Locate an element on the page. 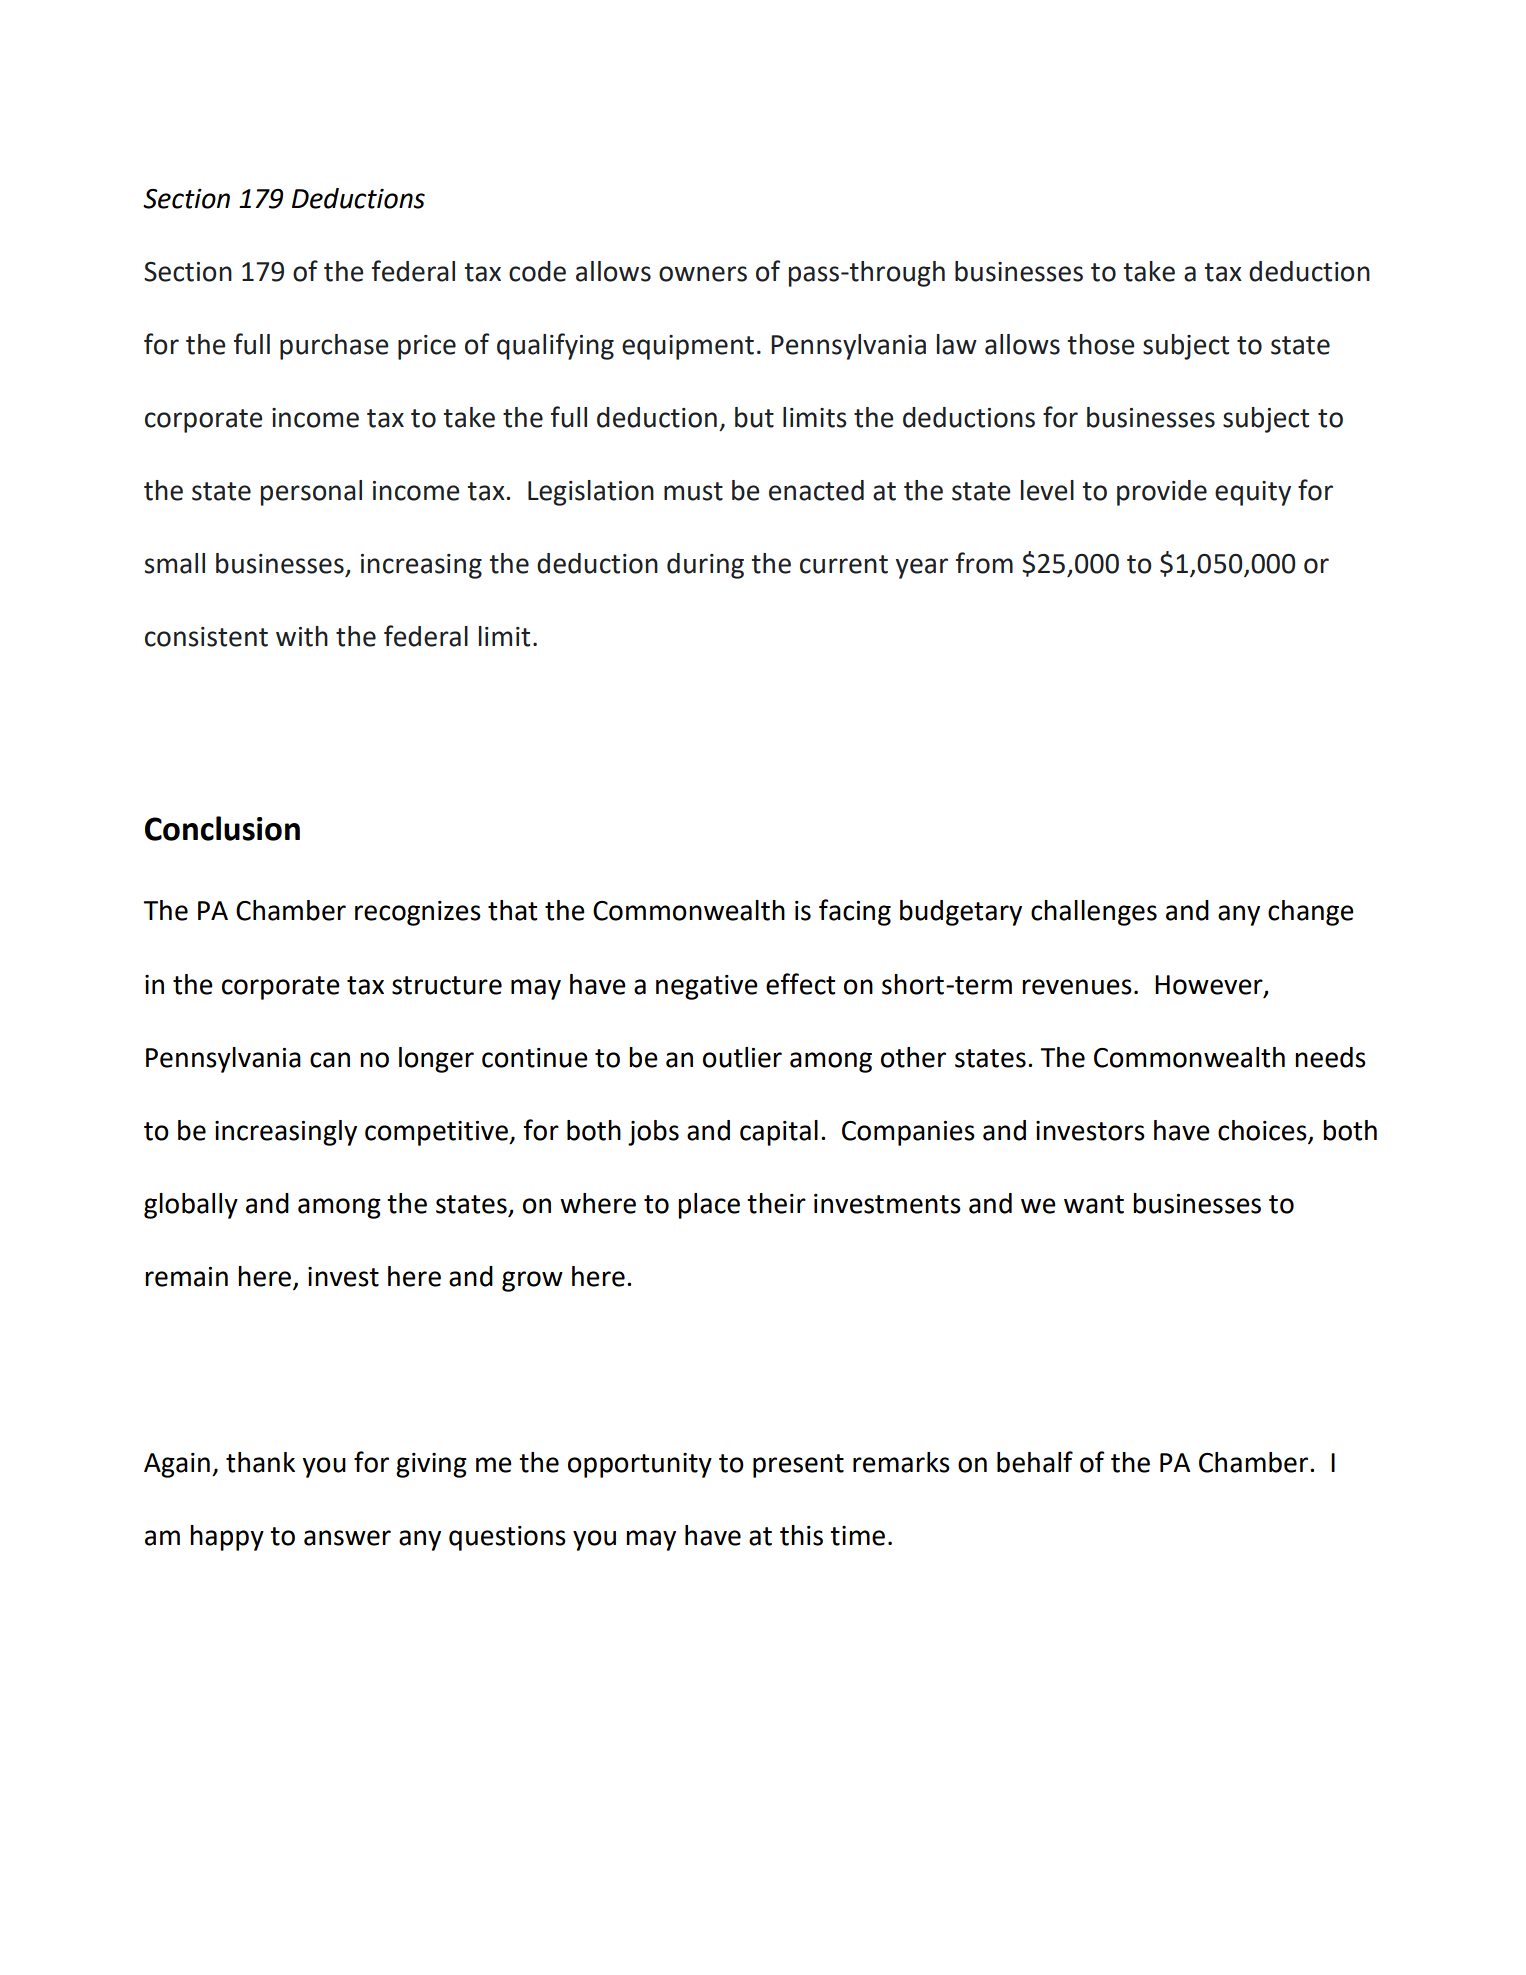 Image resolution: width=1526 pixels, height=1975 pixels. answer is located at coordinates (347, 1538).
